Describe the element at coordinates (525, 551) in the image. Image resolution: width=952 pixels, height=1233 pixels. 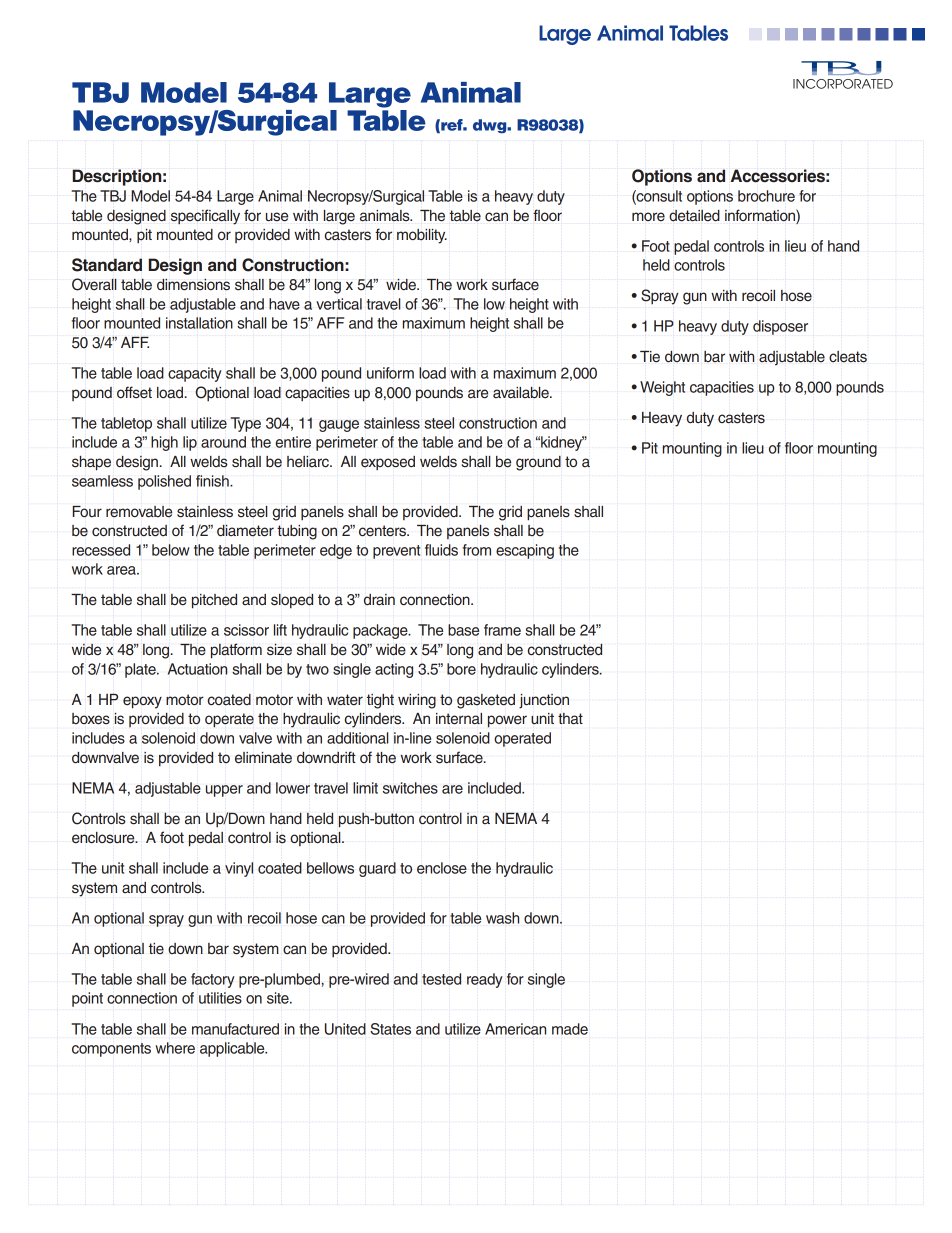
I see `escaping` at that location.
